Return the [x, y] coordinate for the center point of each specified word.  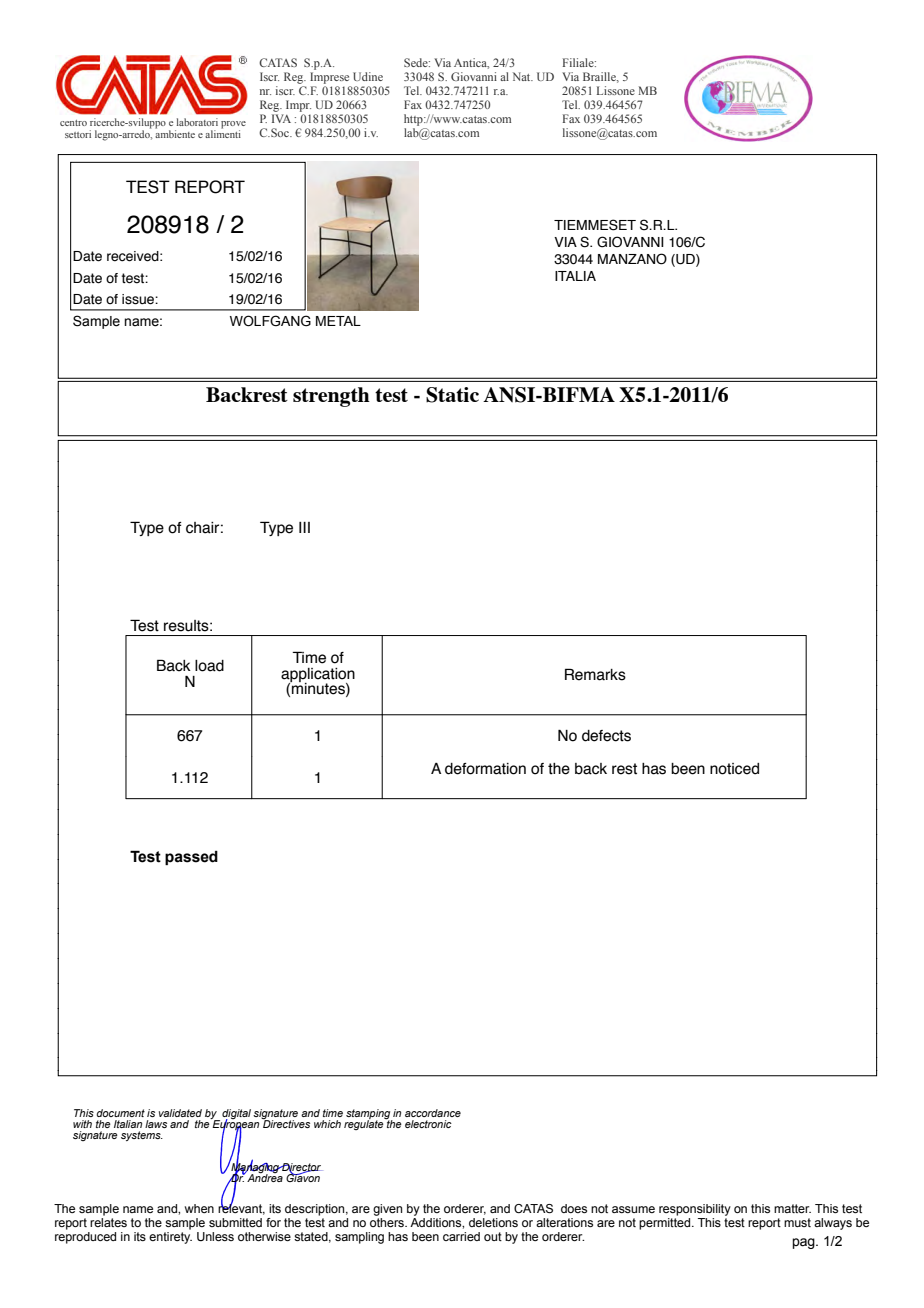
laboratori [197, 122]
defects [606, 736]
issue [139, 299]
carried [461, 1236]
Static [452, 395]
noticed [734, 769]
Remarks [595, 674]
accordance [433, 1113]
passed [191, 858]
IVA [281, 118]
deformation [485, 769]
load [209, 666]
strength [331, 397]
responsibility [695, 1210]
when [199, 1208]
